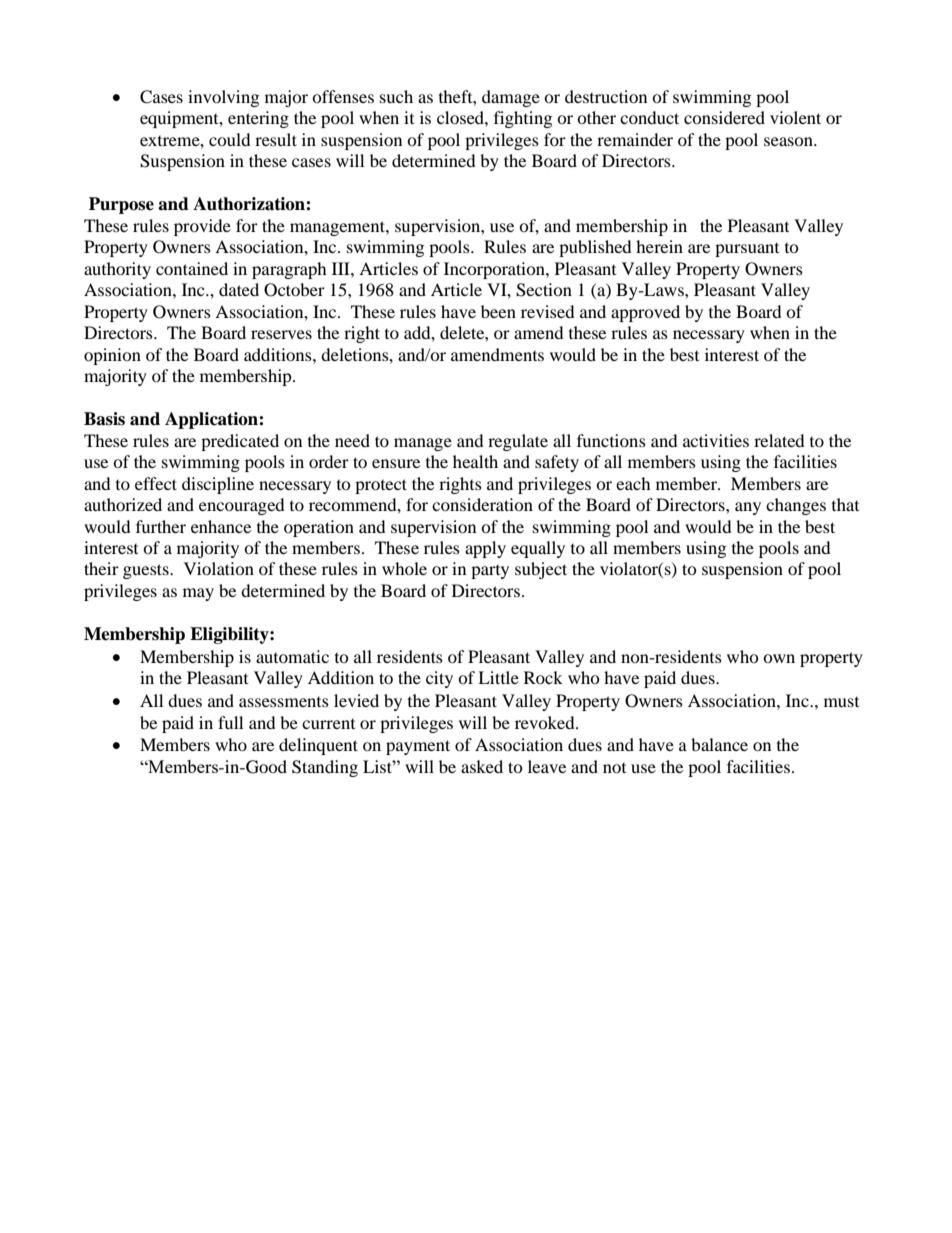  What do you see at coordinates (841, 702) in the screenshot?
I see `must` at bounding box center [841, 702].
